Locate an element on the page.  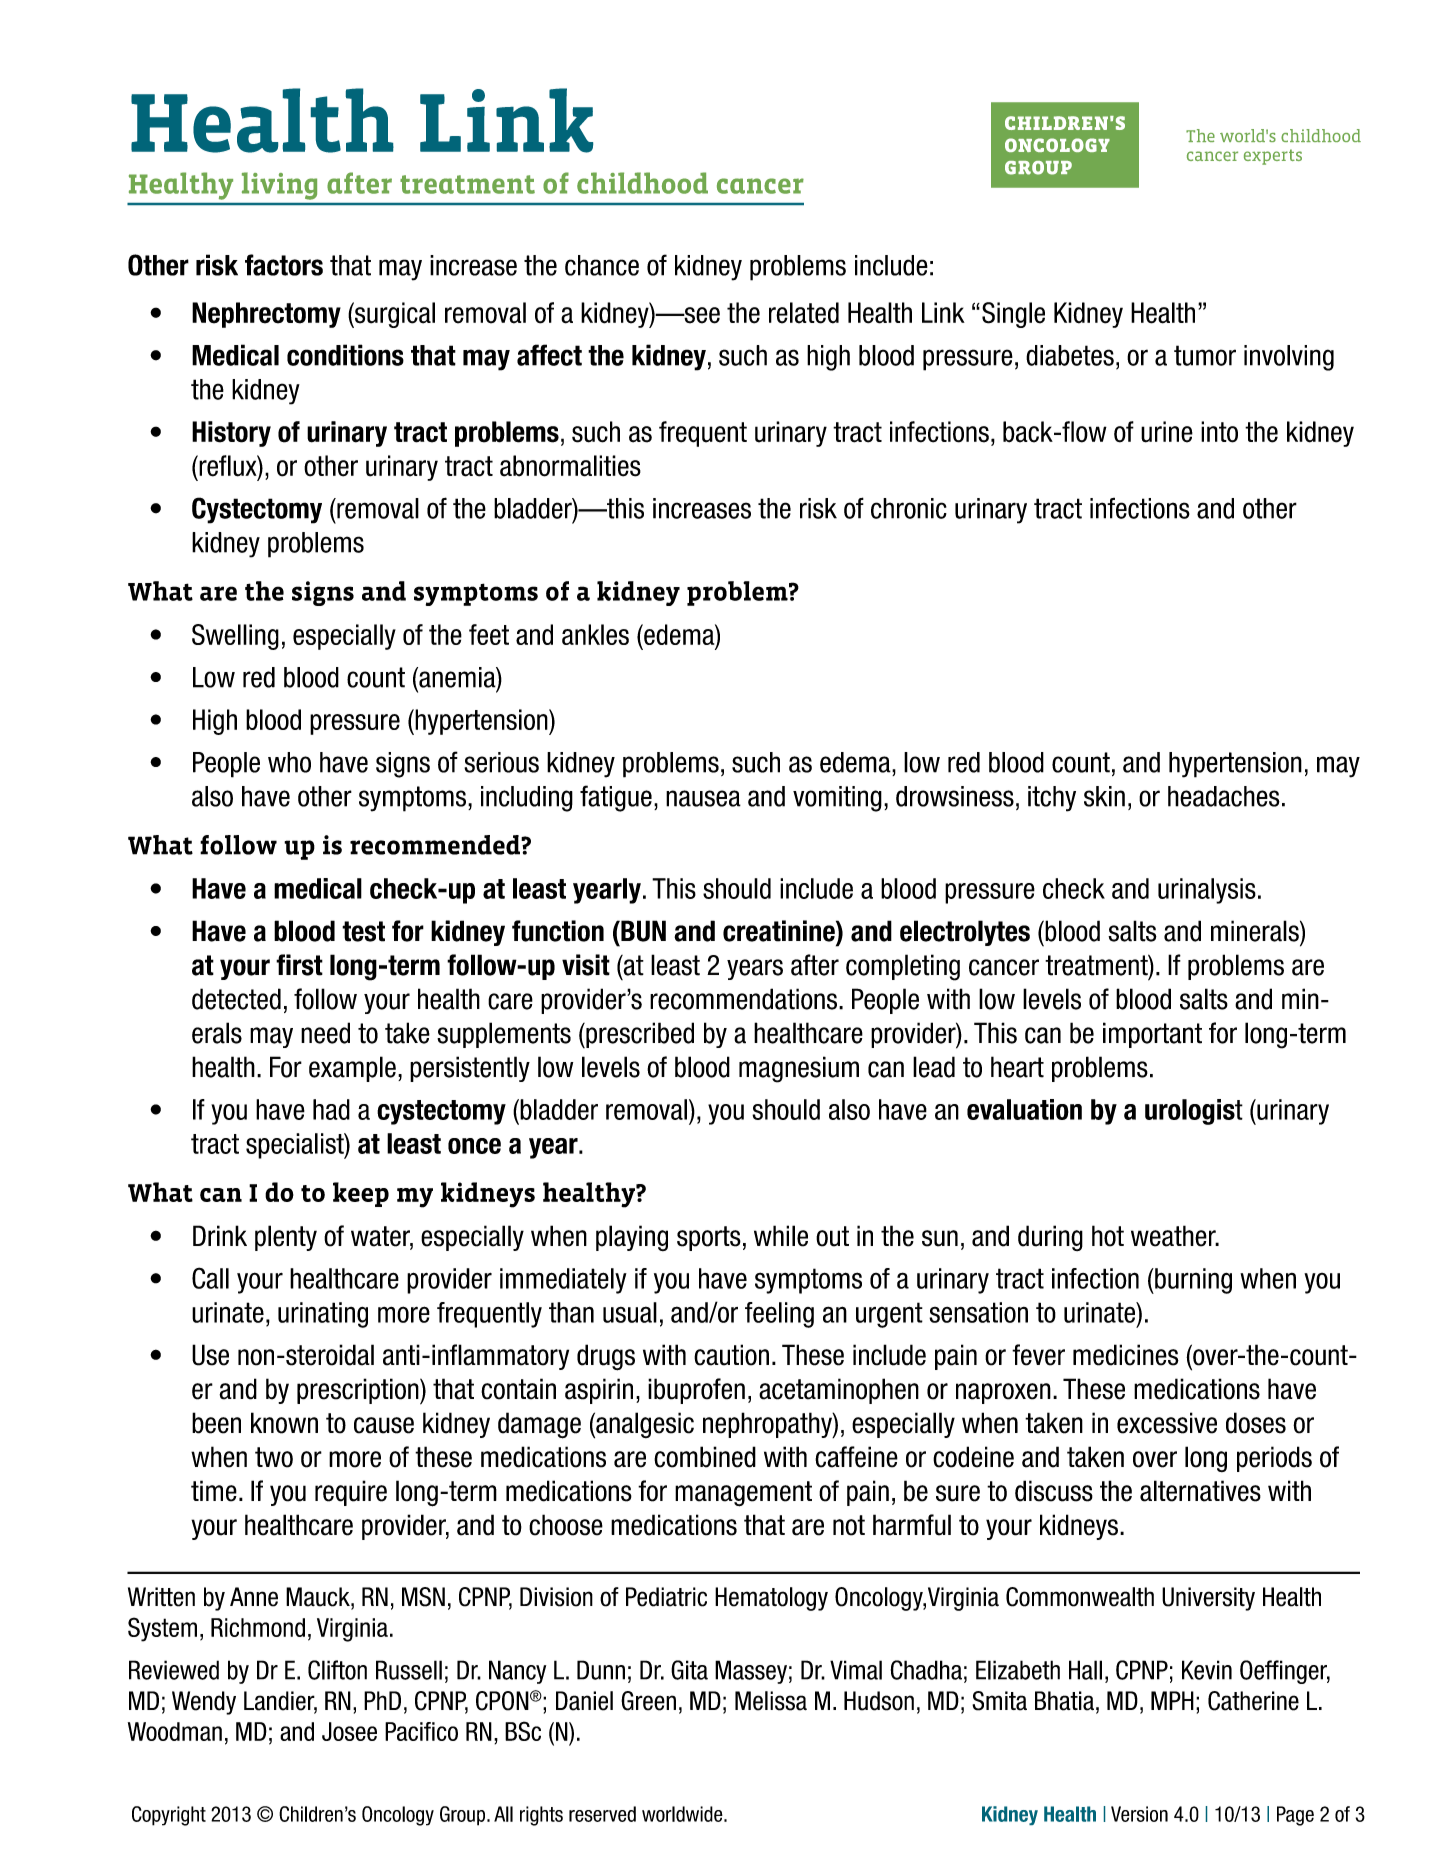
tumor is located at coordinates (1205, 355).
